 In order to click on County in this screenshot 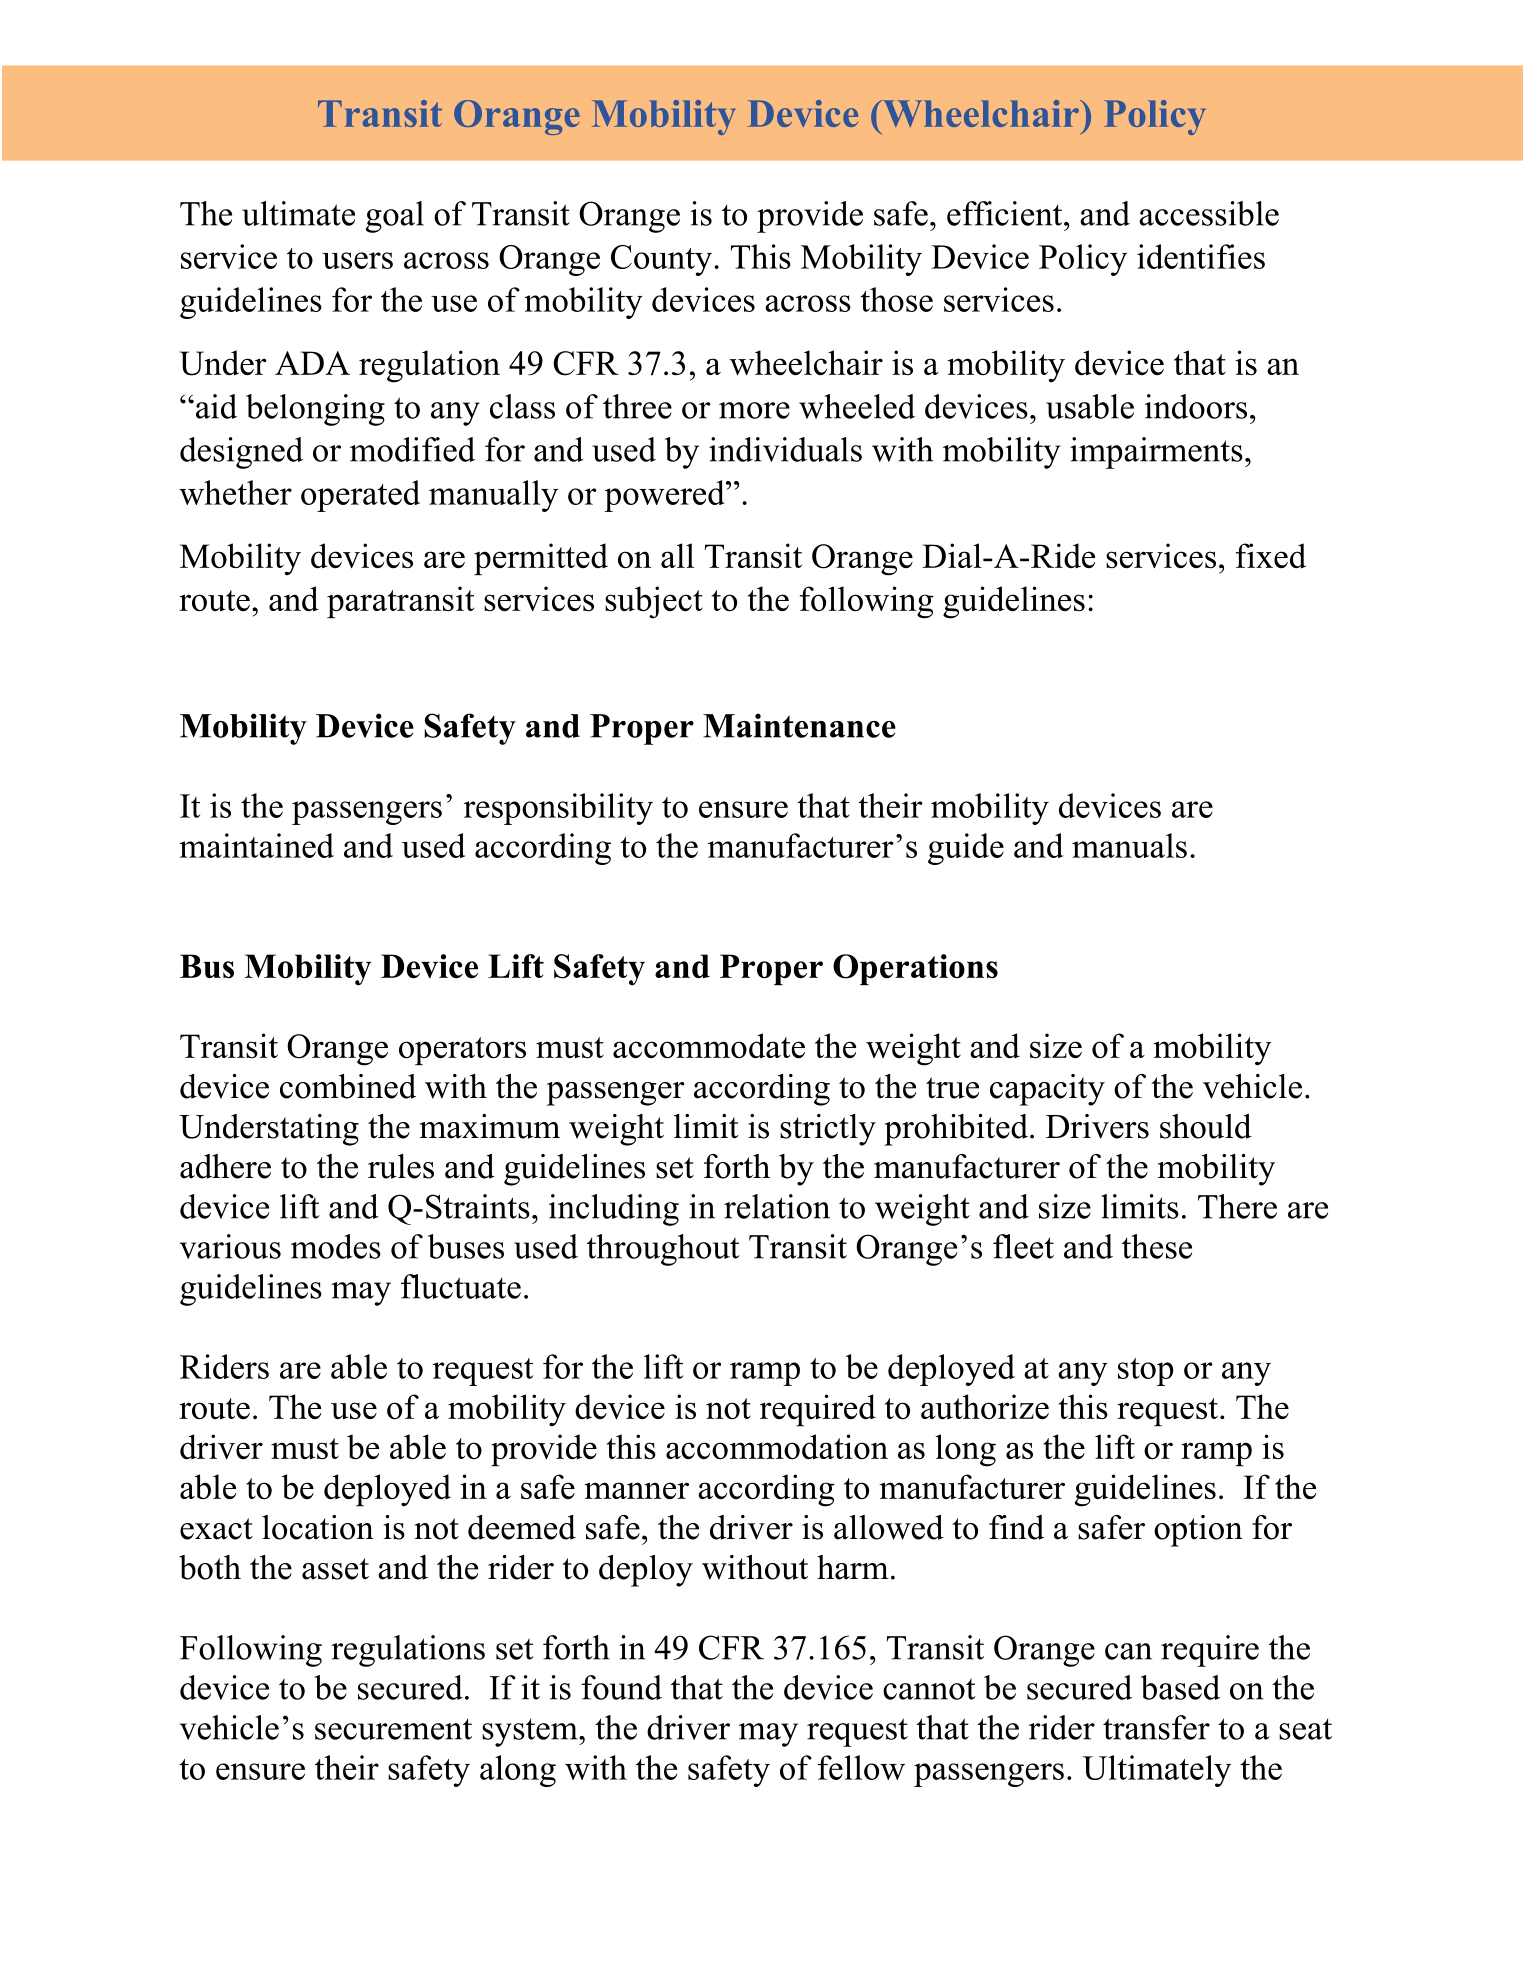, I will do `click(663, 260)`.
